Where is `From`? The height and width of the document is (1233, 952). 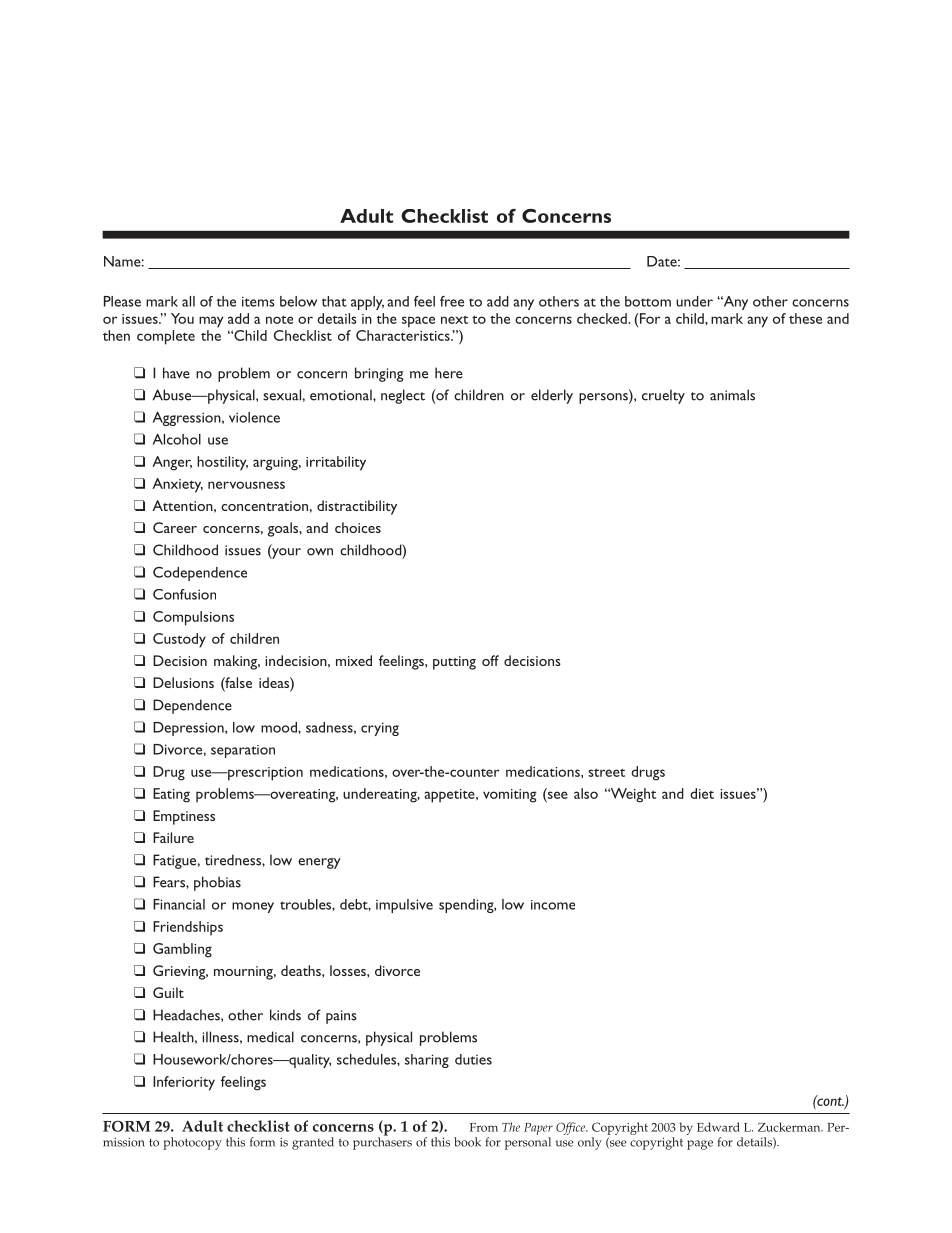
From is located at coordinates (484, 1127).
